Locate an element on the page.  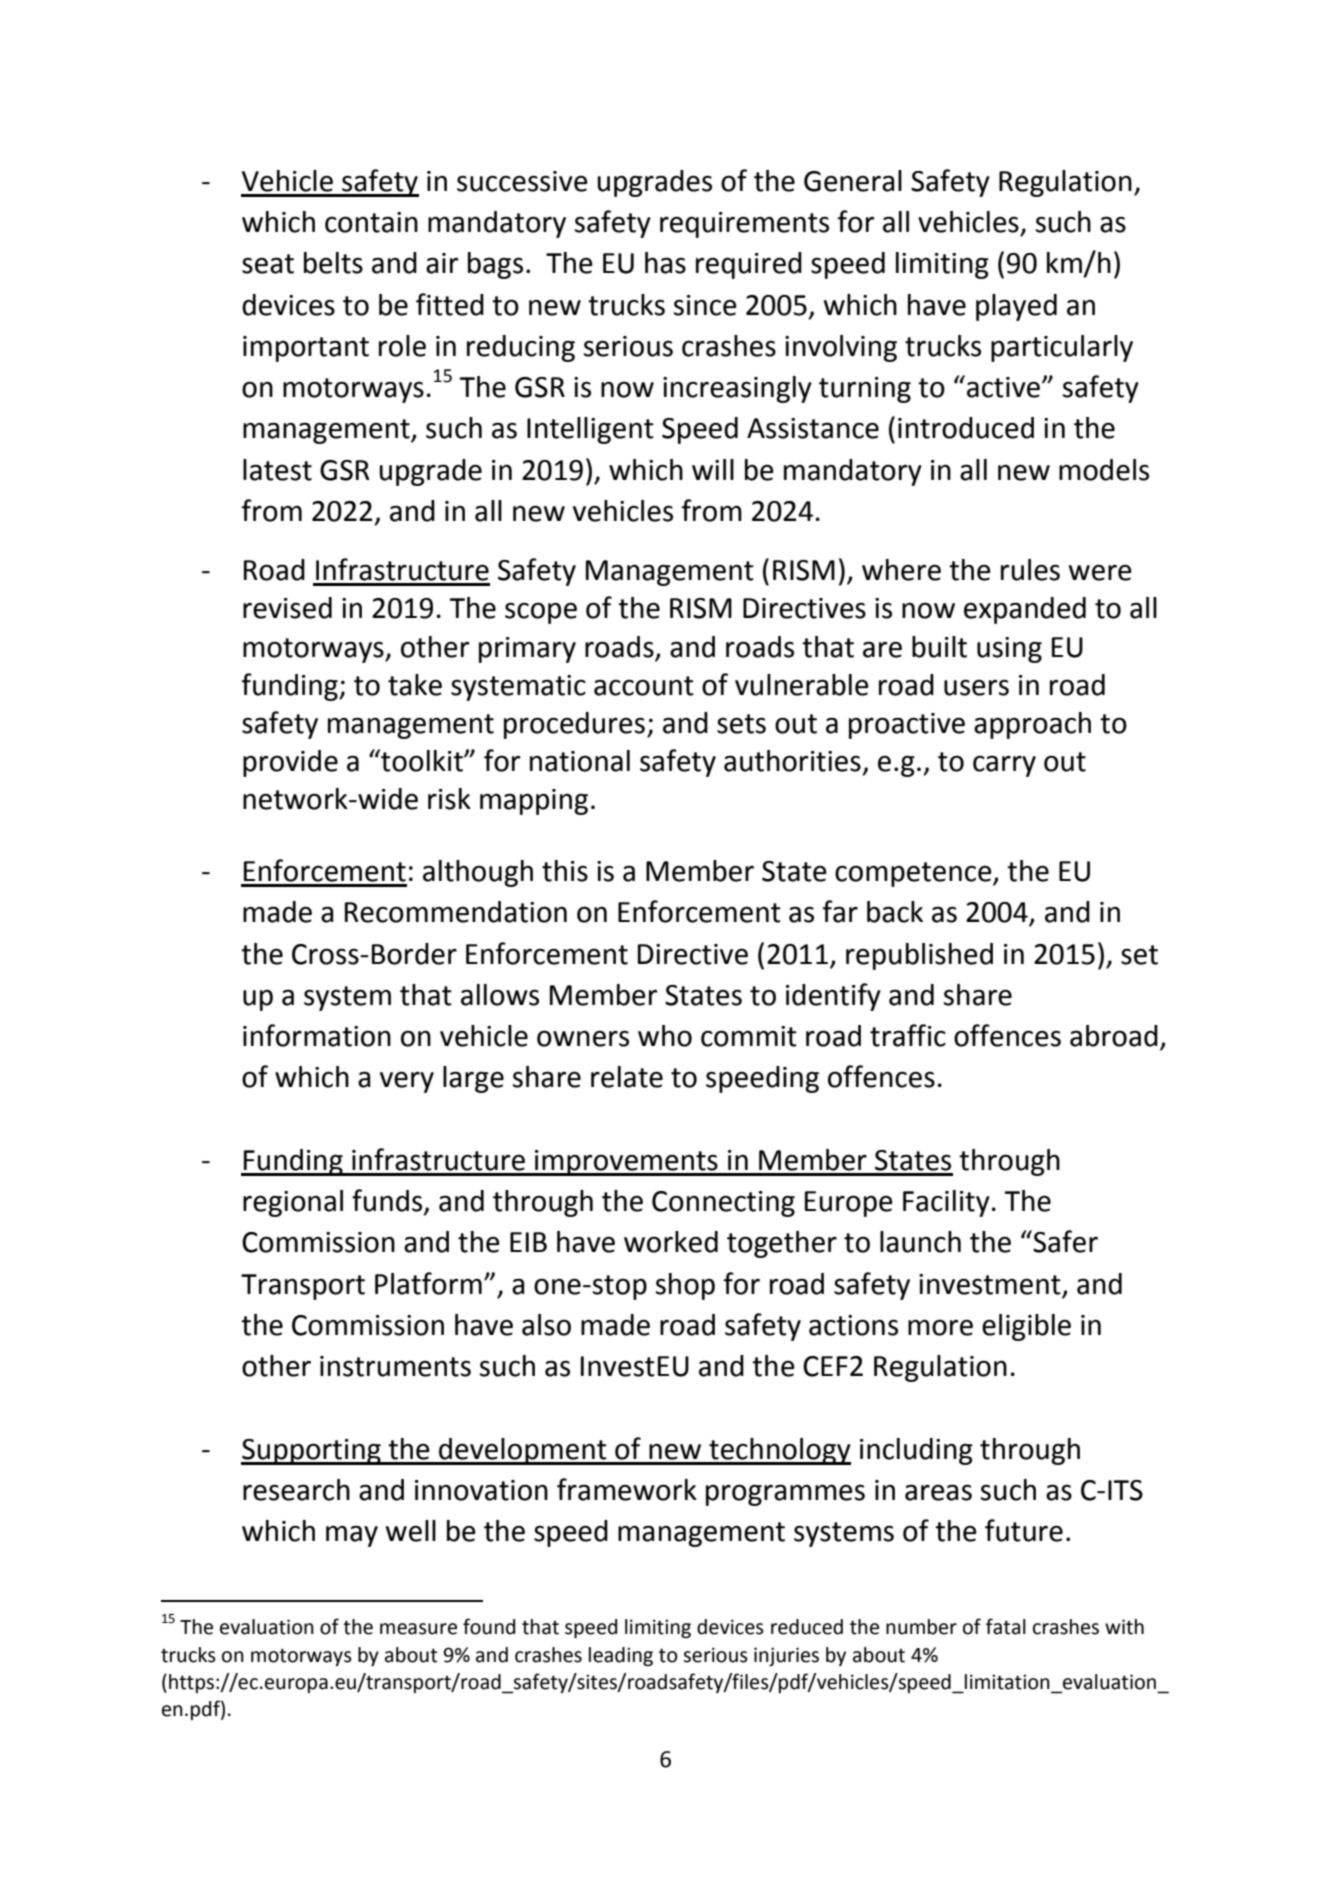
requirements is located at coordinates (744, 225).
